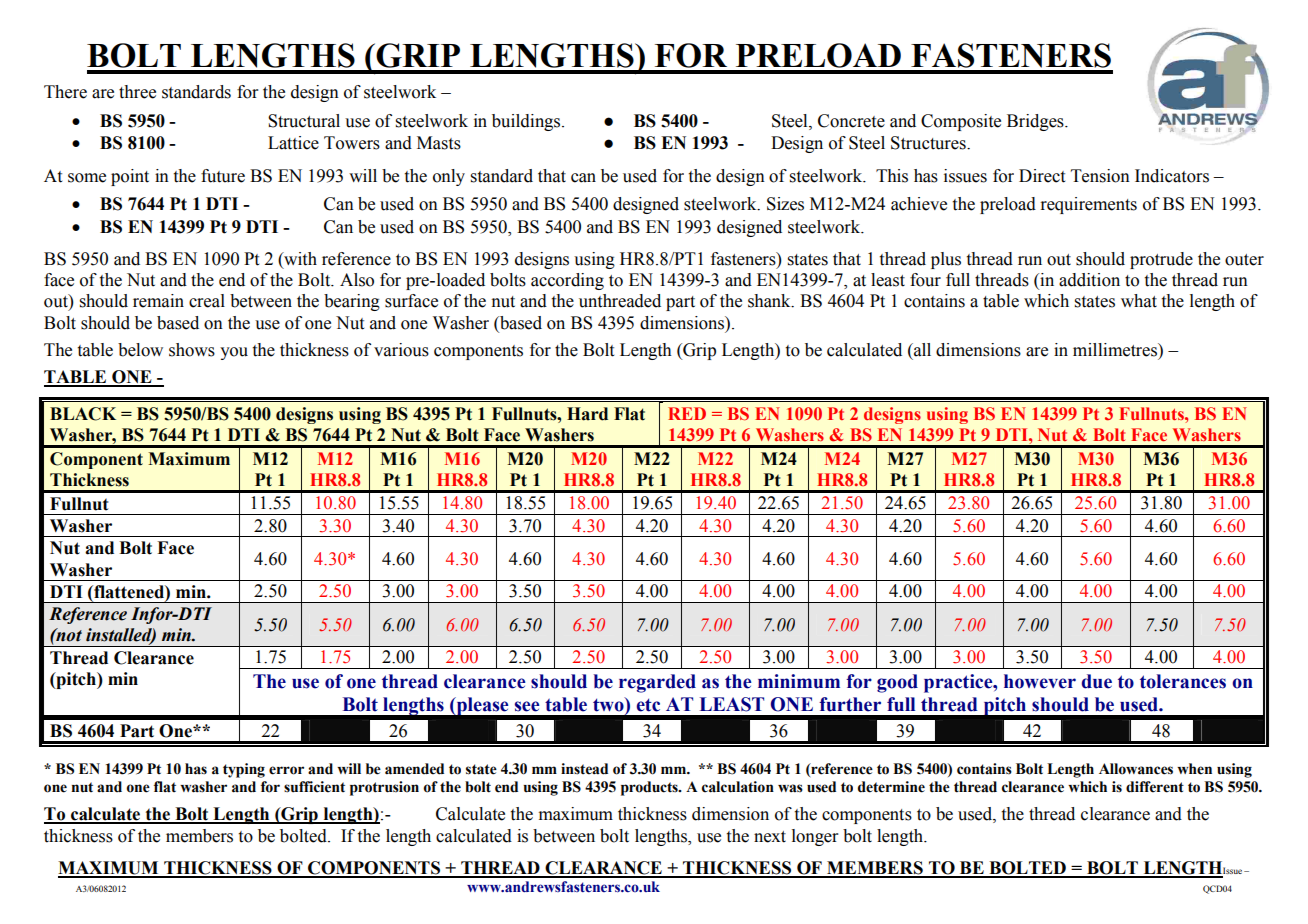 The width and height of the screenshot is (1308, 924). What do you see at coordinates (1155, 787) in the screenshot?
I see `different` at bounding box center [1155, 787].
